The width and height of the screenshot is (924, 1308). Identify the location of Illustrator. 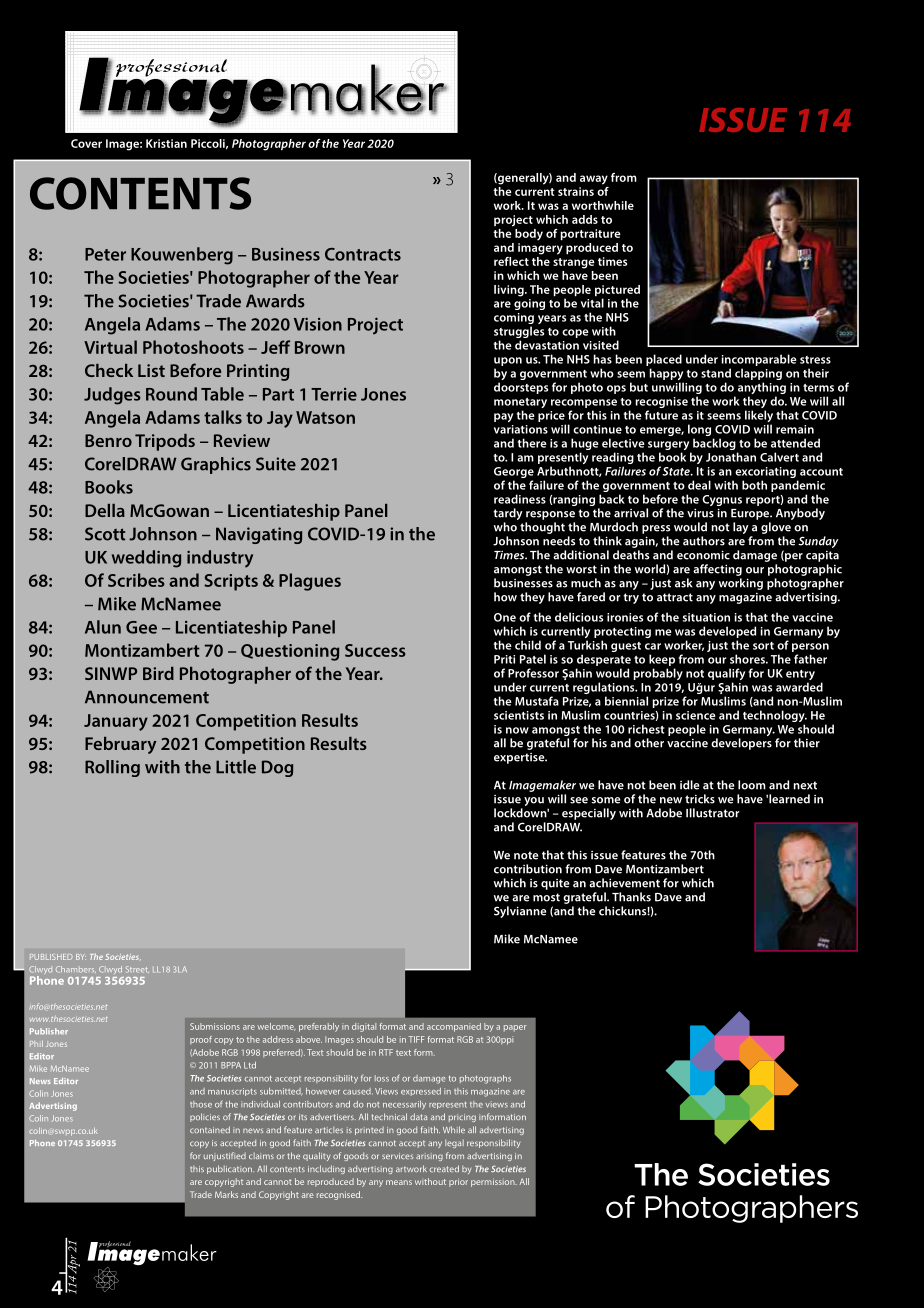
(713, 813).
